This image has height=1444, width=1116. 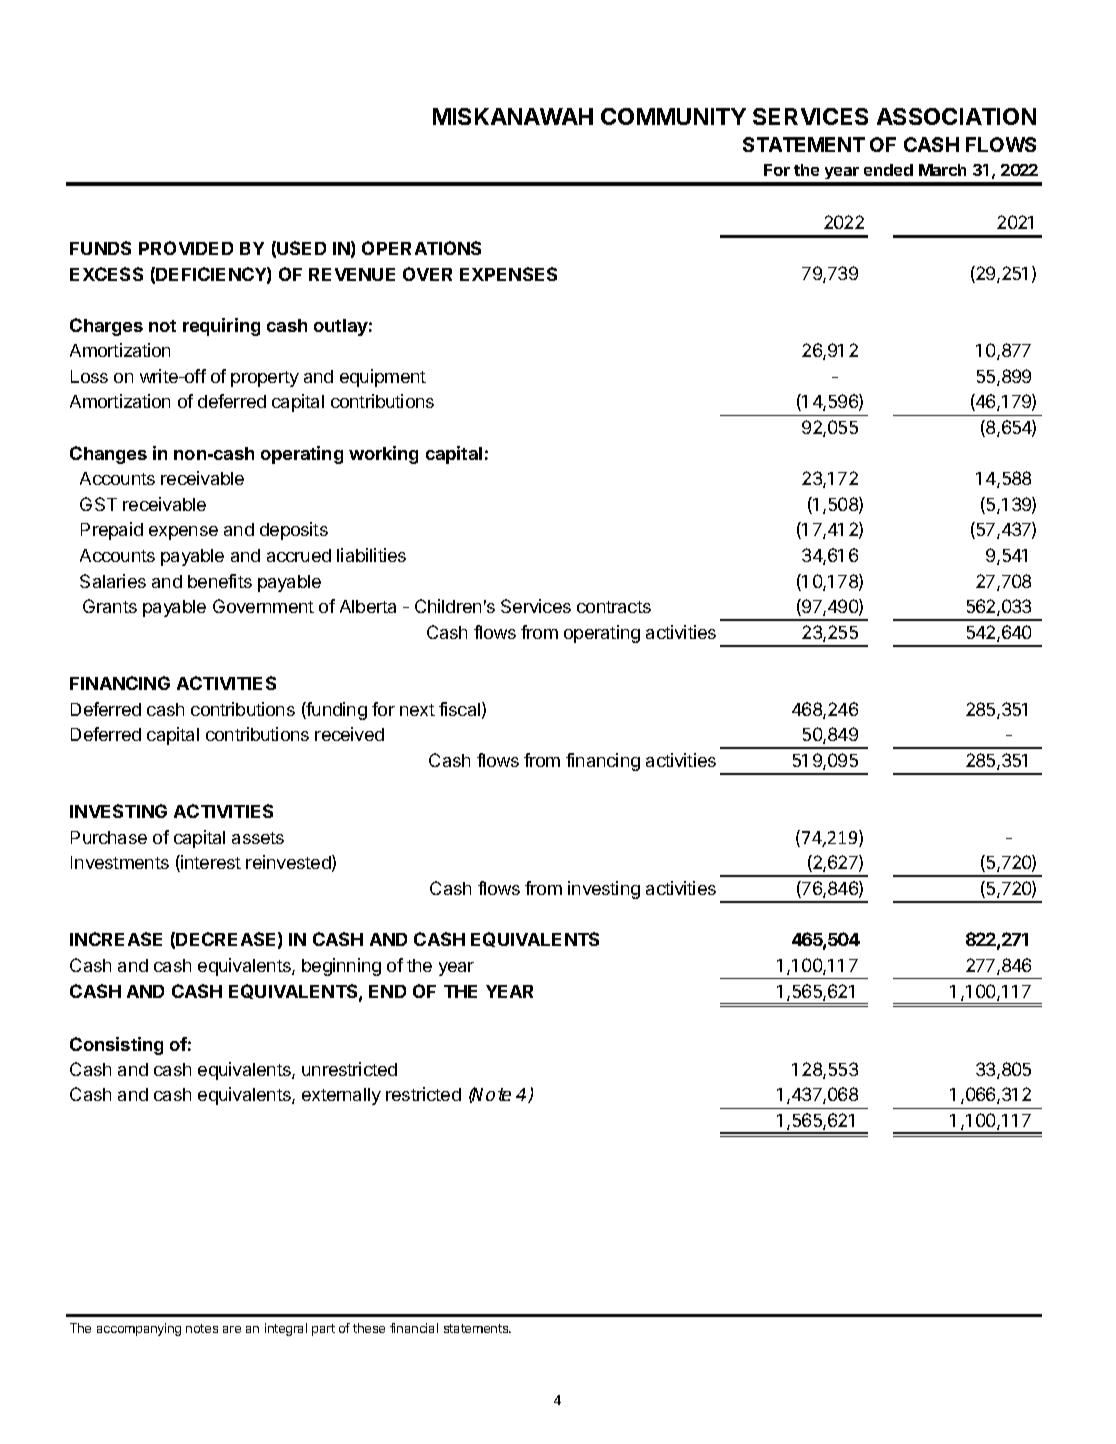 I want to click on are, so click(x=232, y=1329).
